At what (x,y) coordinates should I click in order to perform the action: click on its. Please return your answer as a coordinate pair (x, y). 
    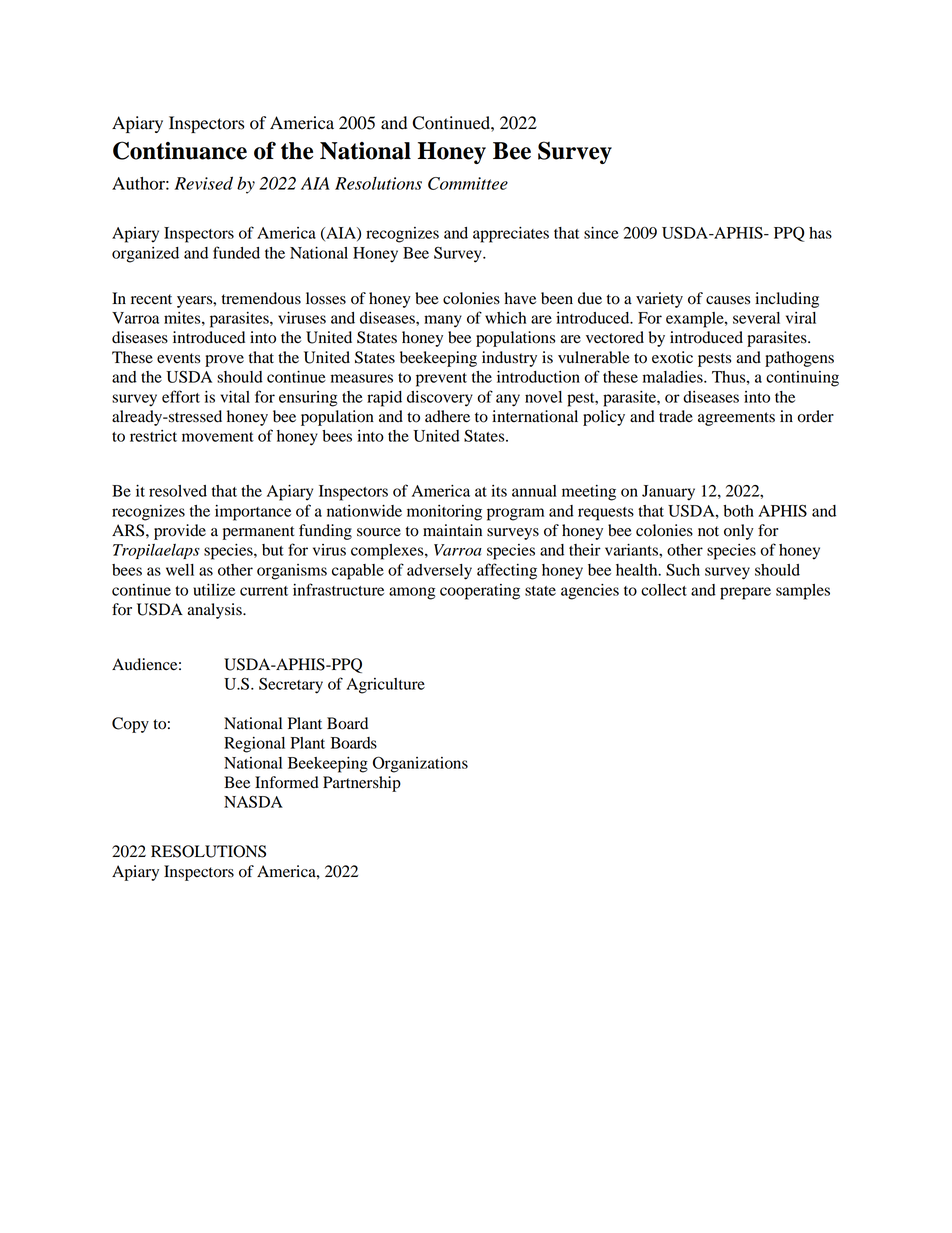
    Looking at the image, I should click on (499, 491).
